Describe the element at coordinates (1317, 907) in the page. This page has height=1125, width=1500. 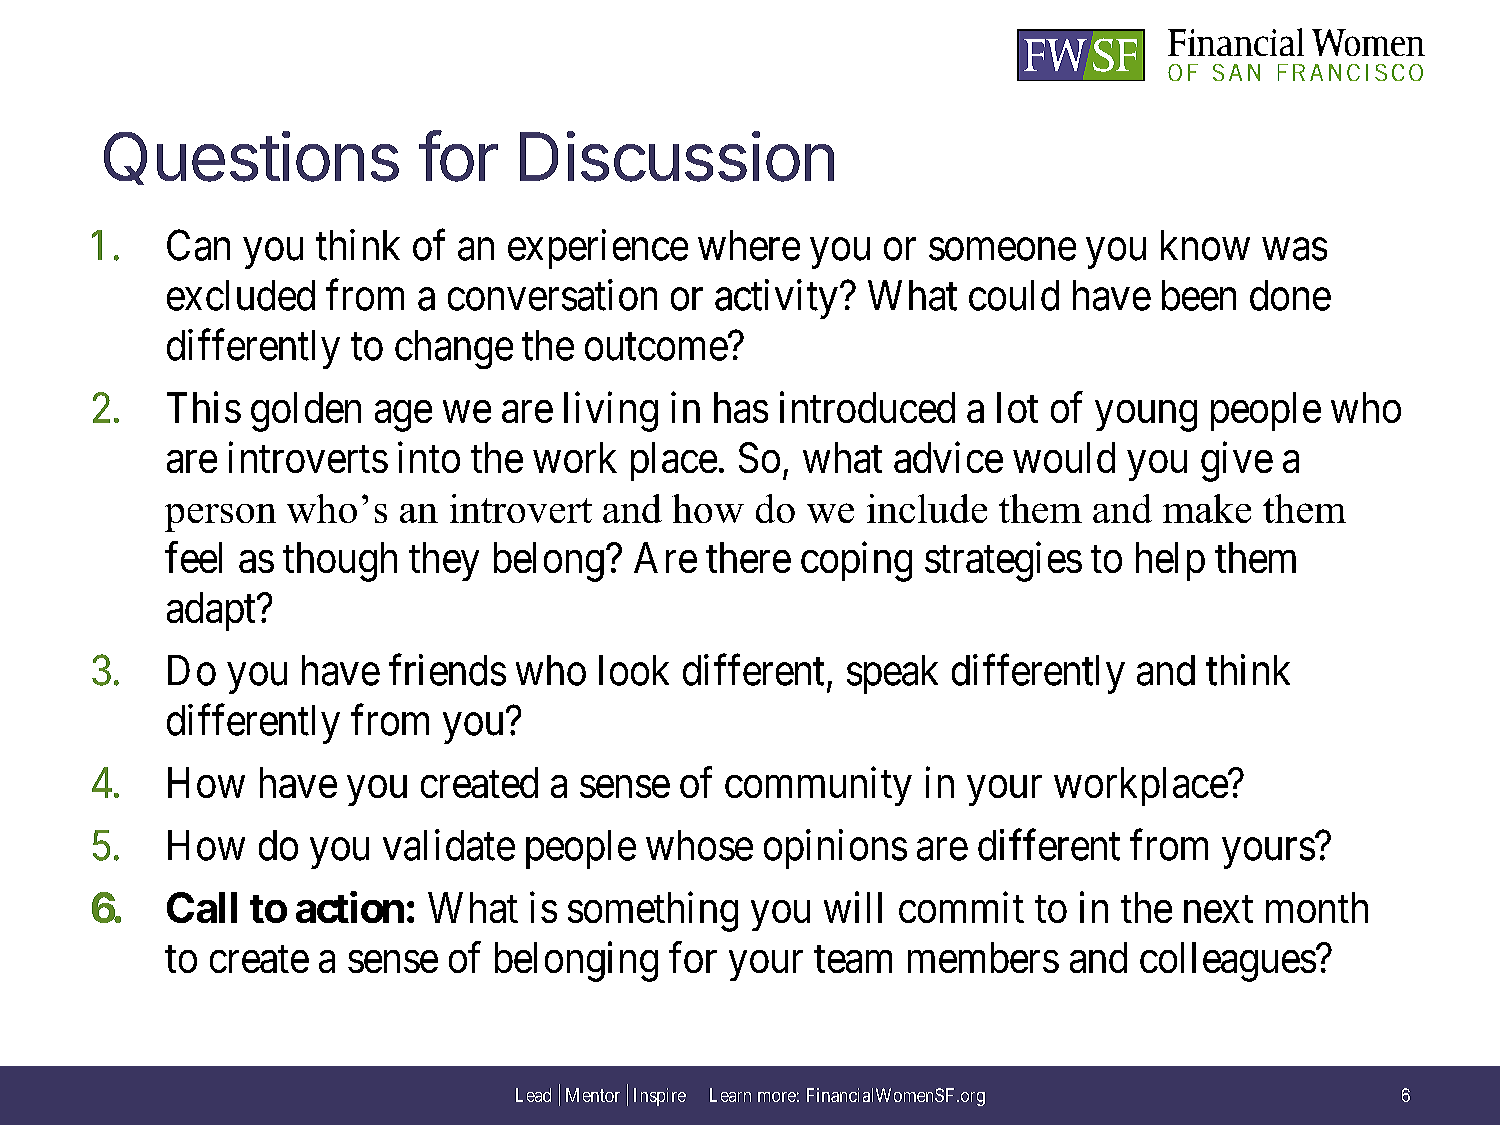
I see `month` at that location.
